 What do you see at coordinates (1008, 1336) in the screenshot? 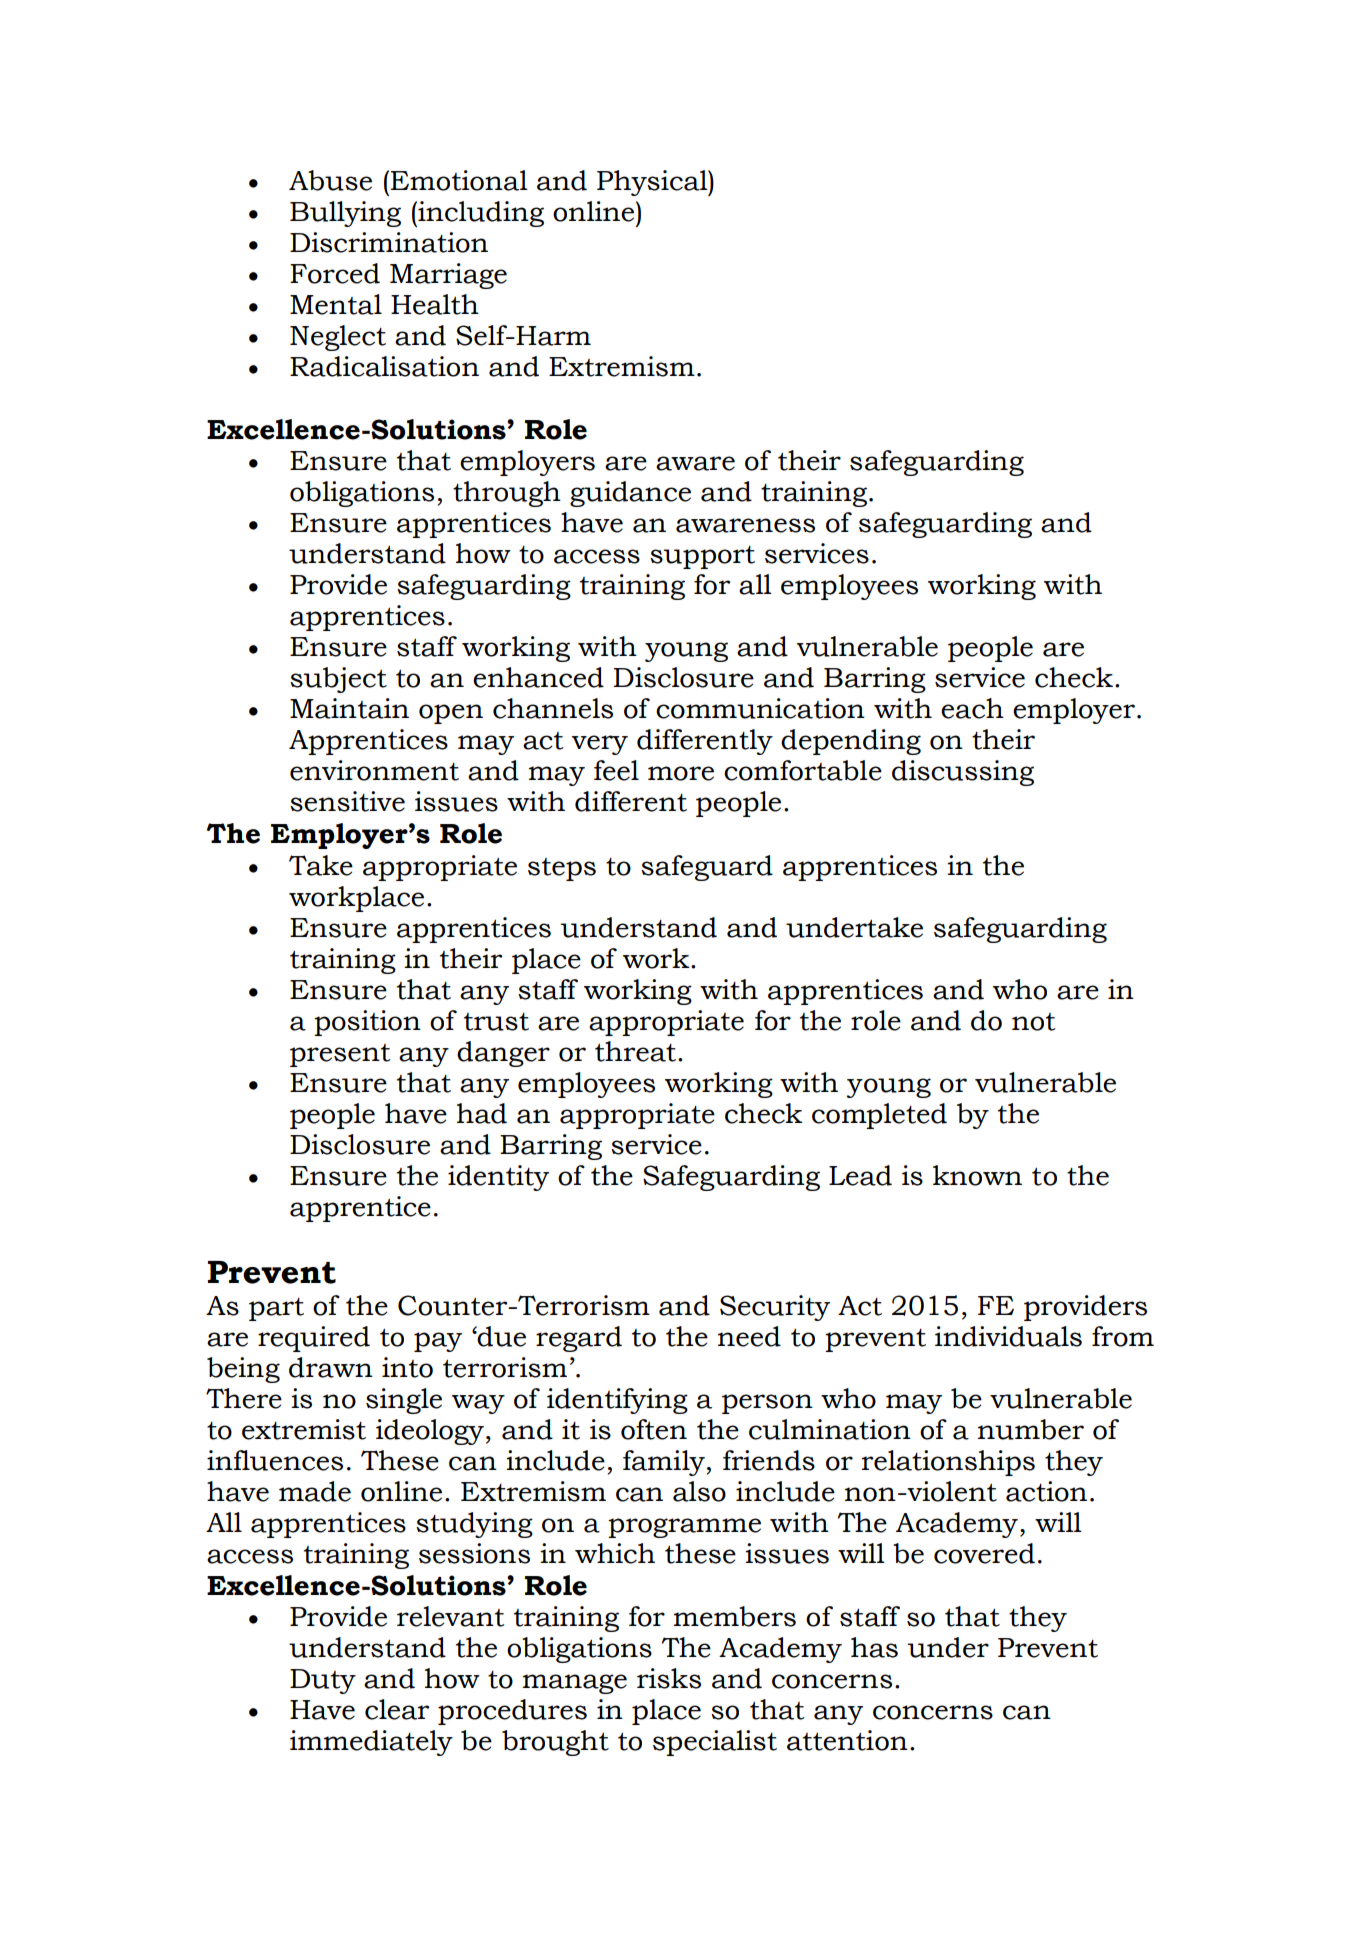
I see `individuals` at bounding box center [1008, 1336].
